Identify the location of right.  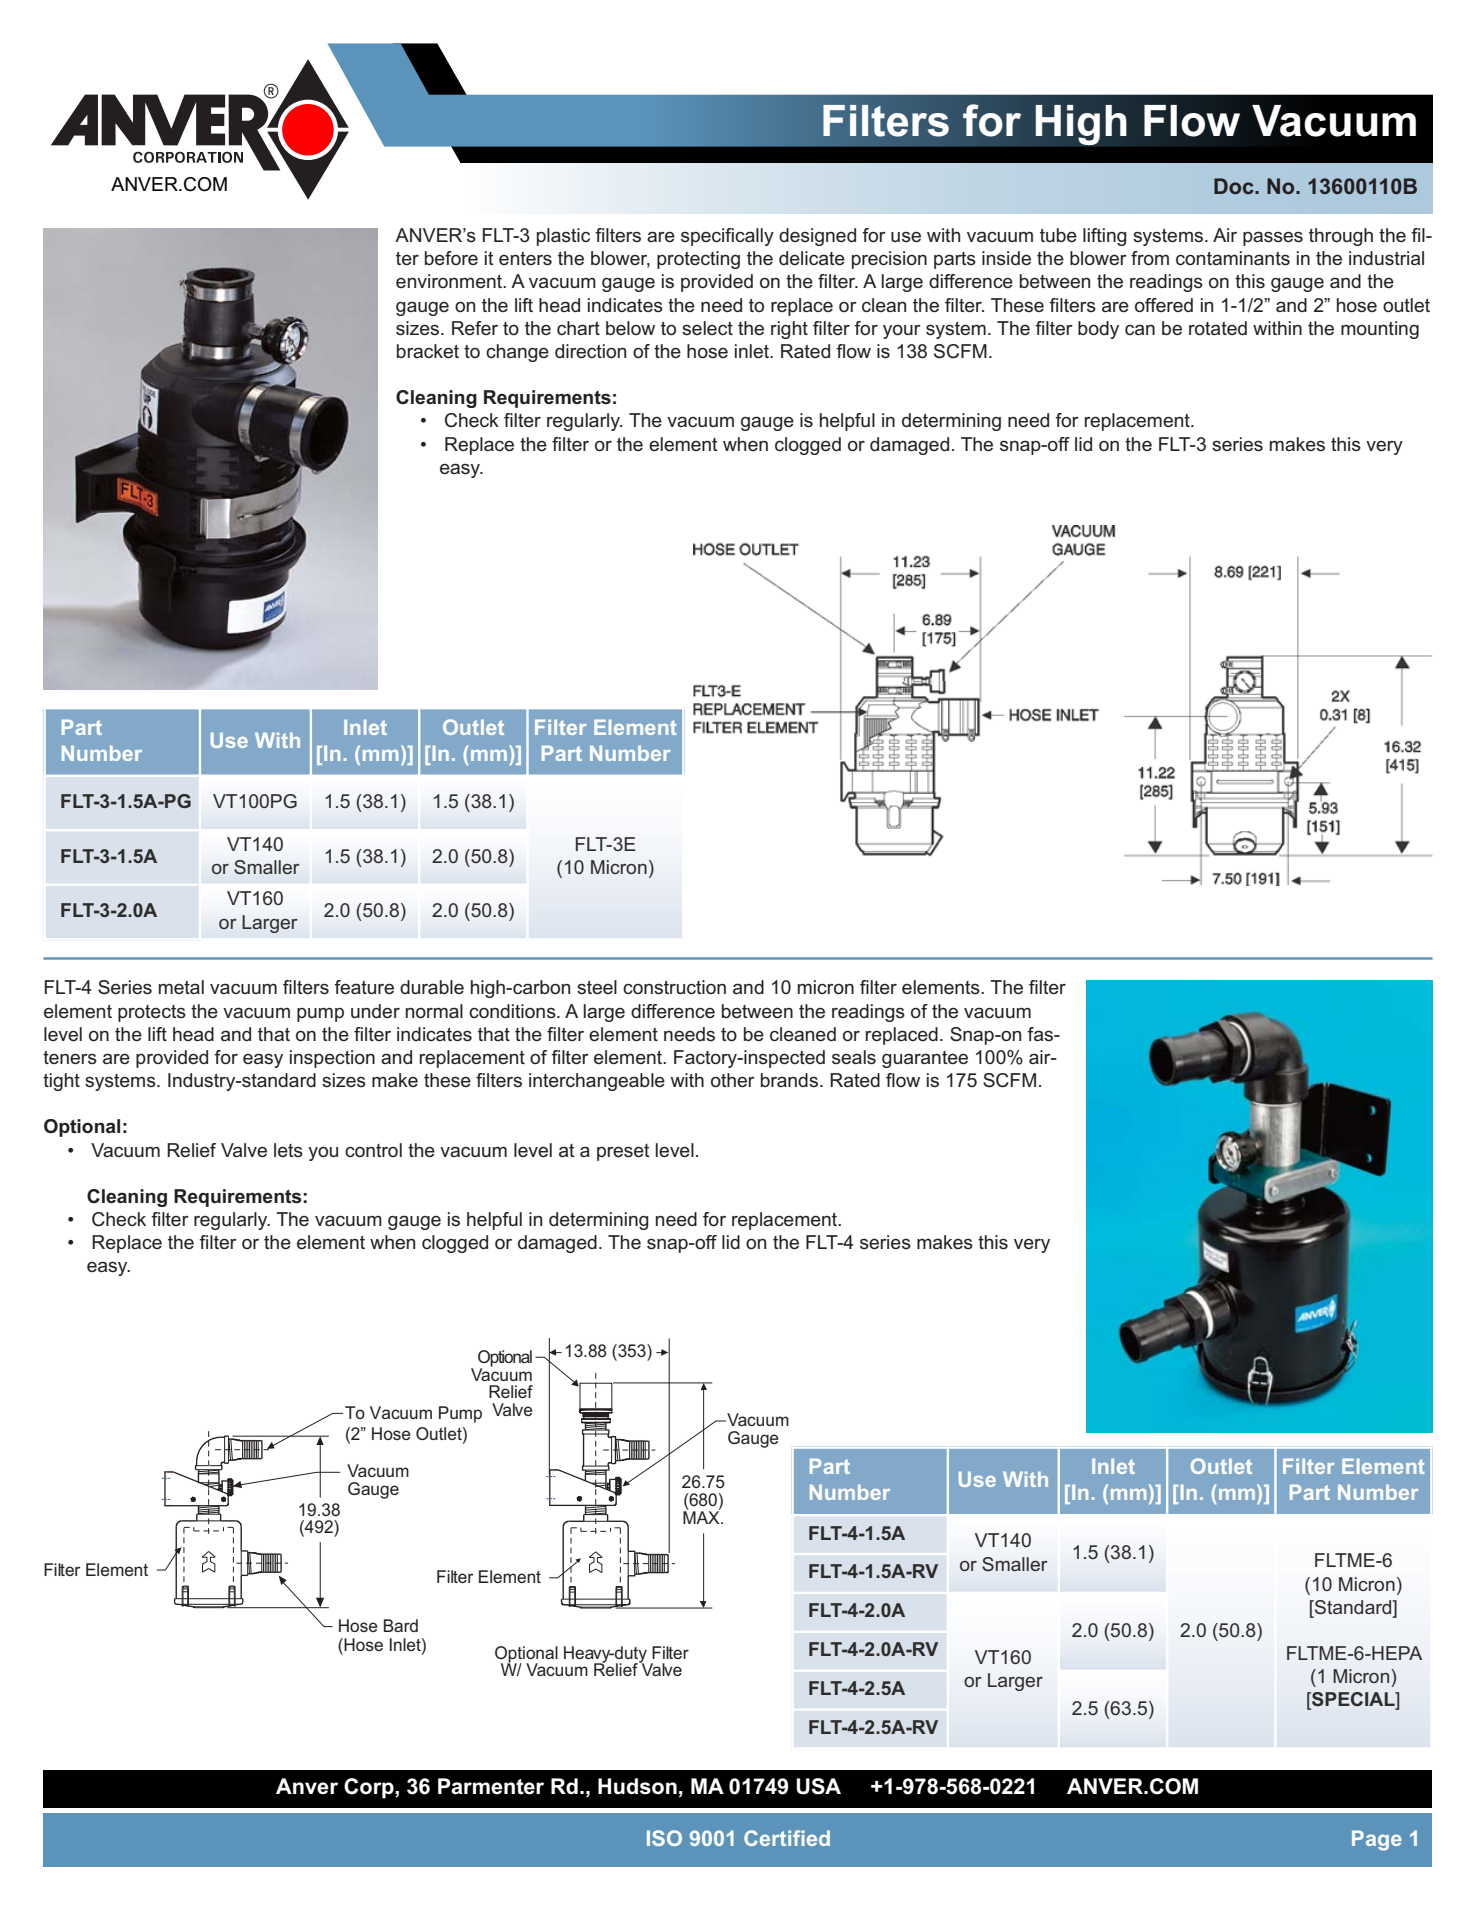
(789, 330).
